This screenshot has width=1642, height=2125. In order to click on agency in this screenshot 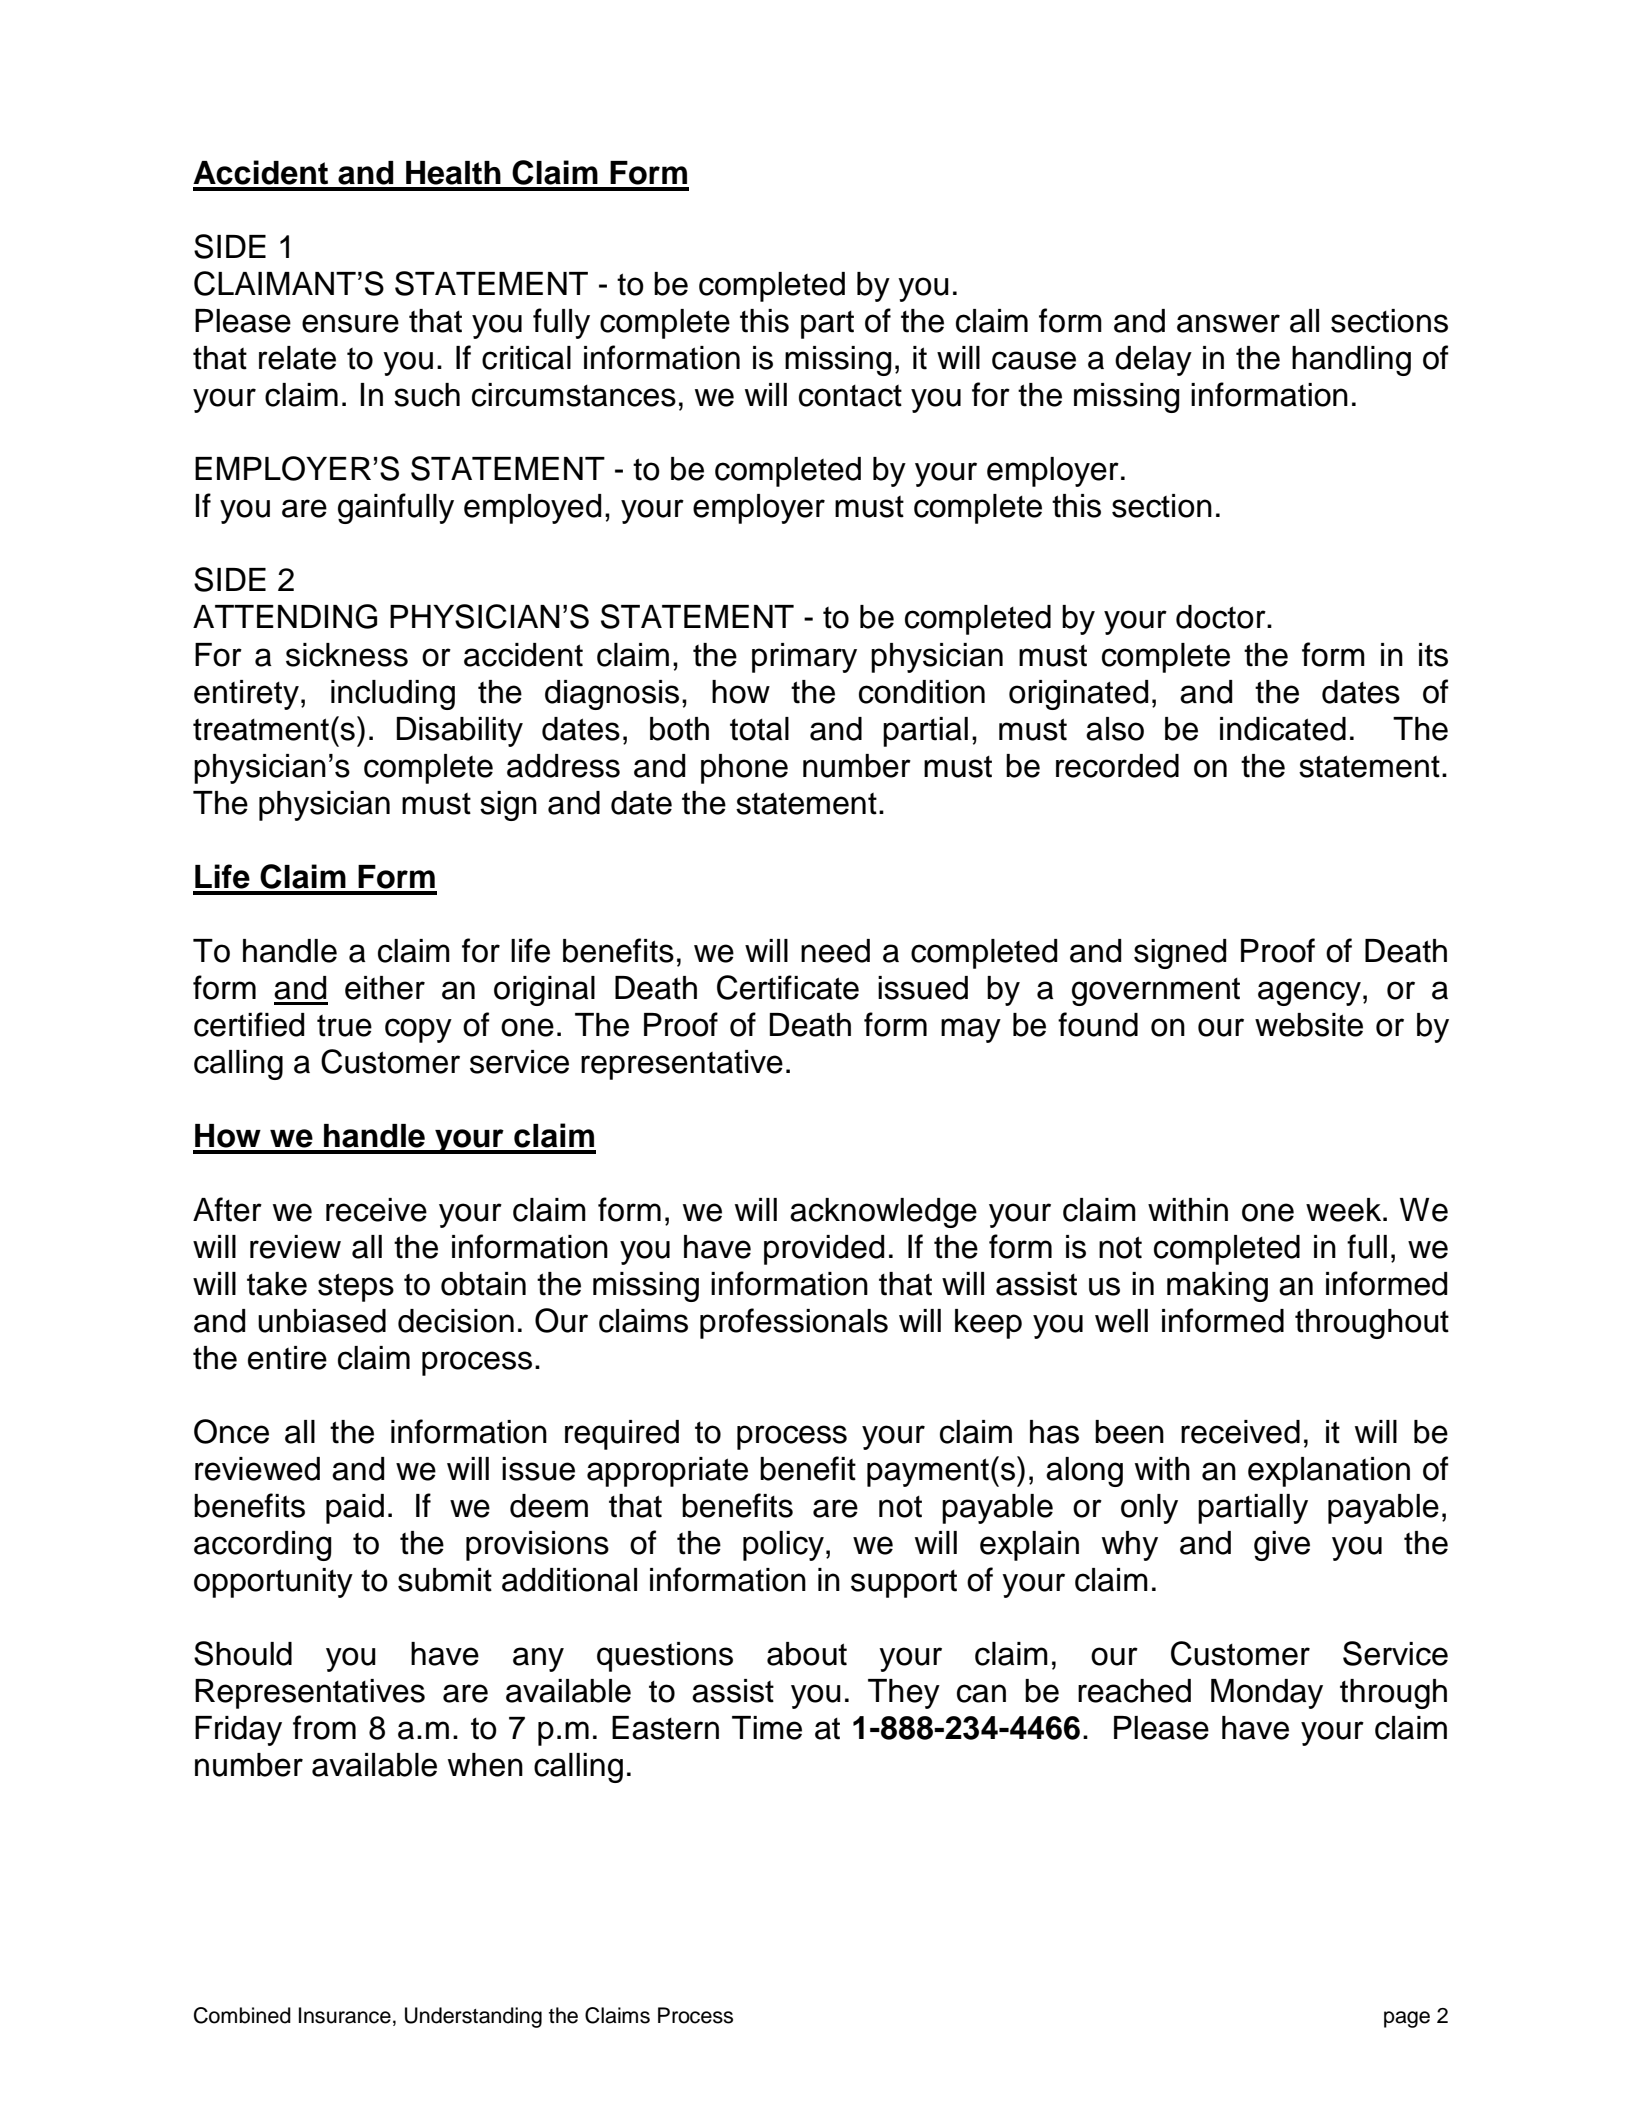, I will do `click(1309, 993)`.
